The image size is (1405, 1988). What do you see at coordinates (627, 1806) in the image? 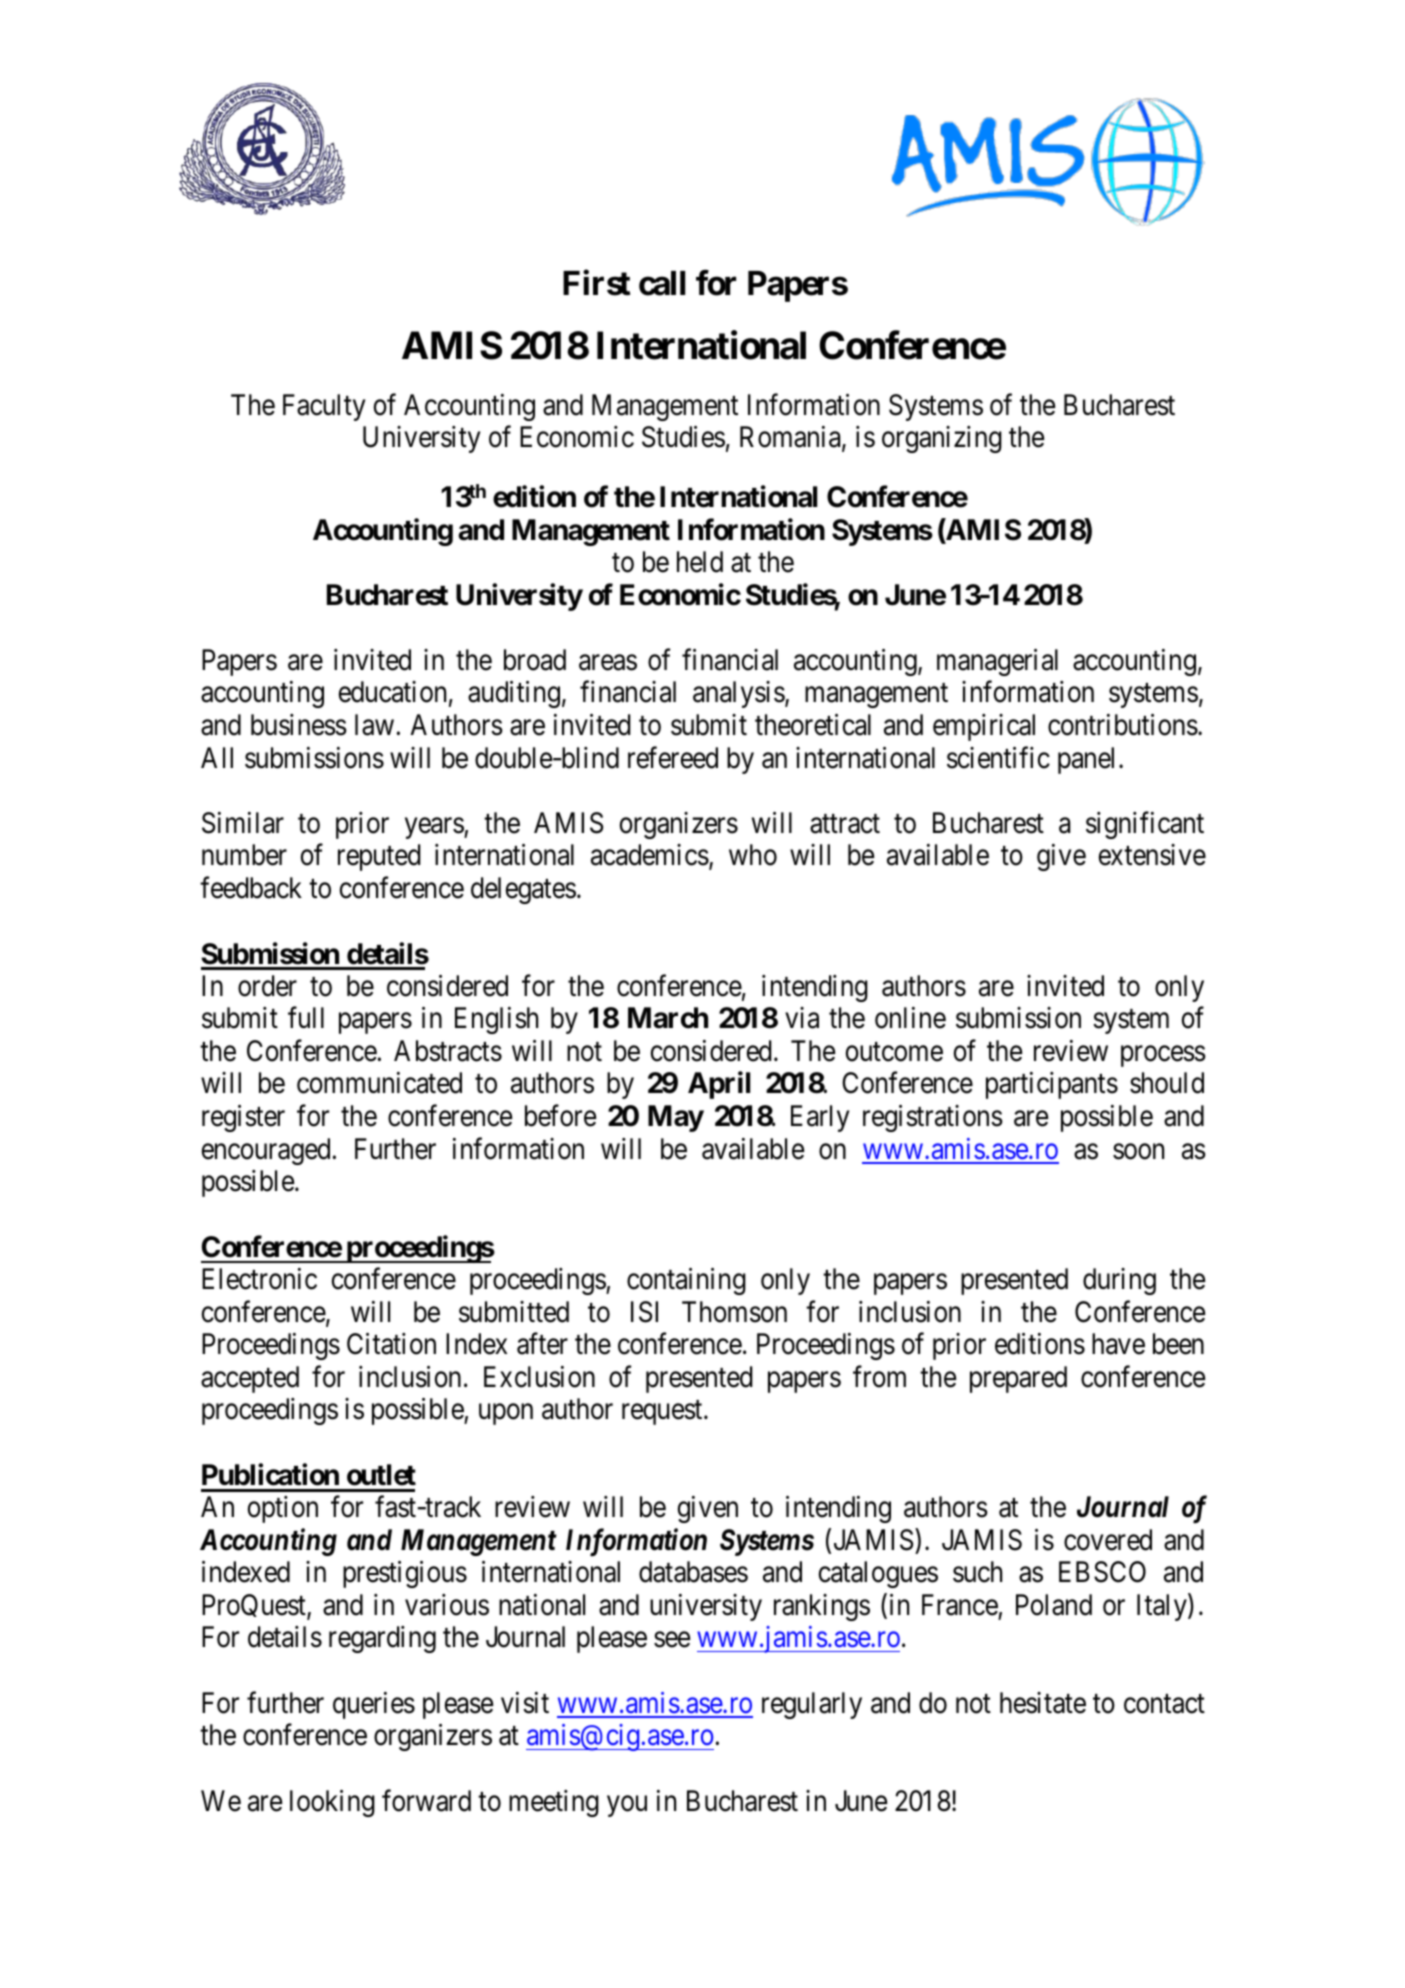
I see `you` at bounding box center [627, 1806].
